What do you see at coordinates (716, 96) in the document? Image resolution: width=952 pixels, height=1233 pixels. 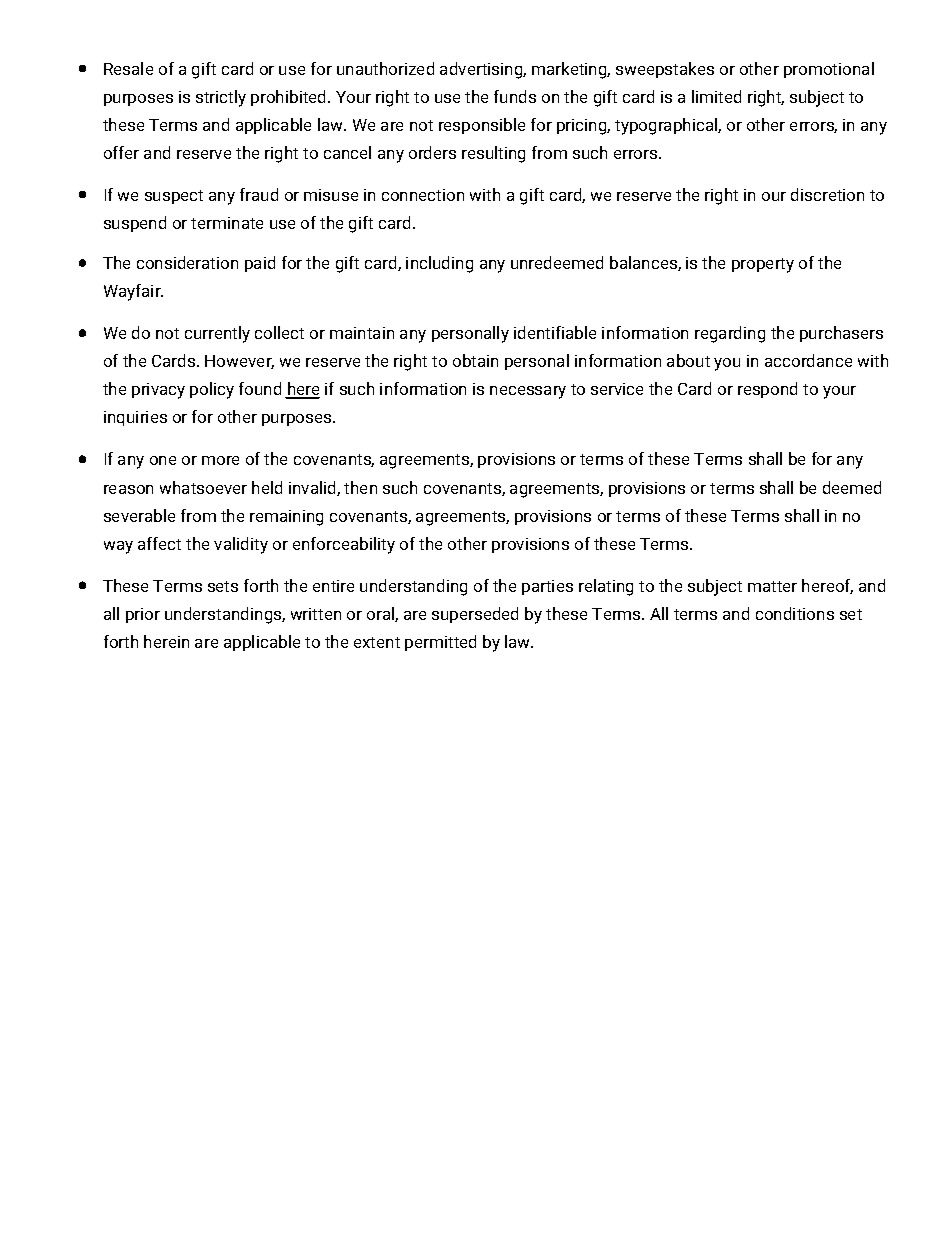 I see `limited` at bounding box center [716, 96].
